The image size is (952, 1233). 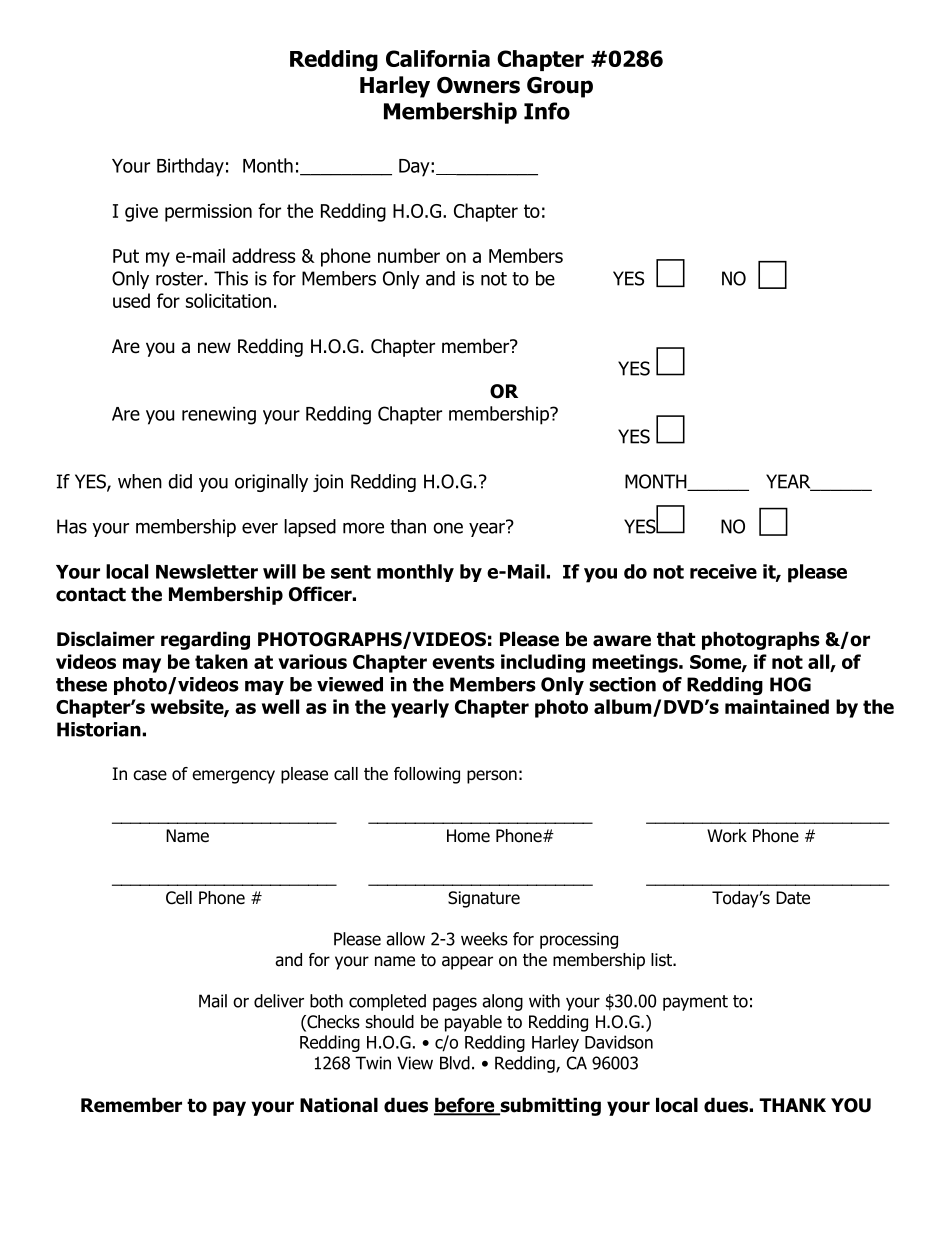 What do you see at coordinates (190, 167) in the image?
I see `Birthday` at bounding box center [190, 167].
